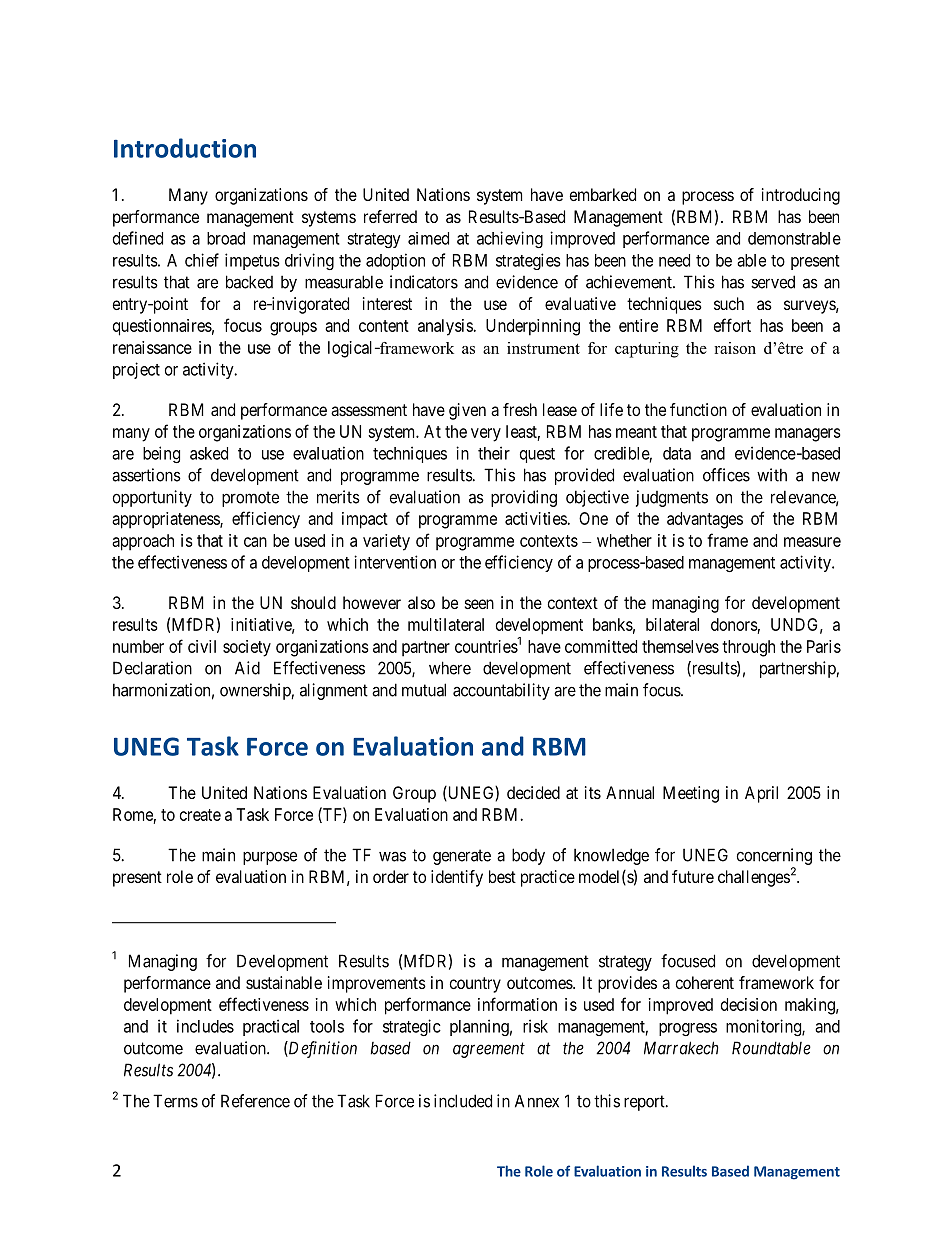 The height and width of the screenshot is (1233, 952). I want to click on civil, so click(202, 646).
